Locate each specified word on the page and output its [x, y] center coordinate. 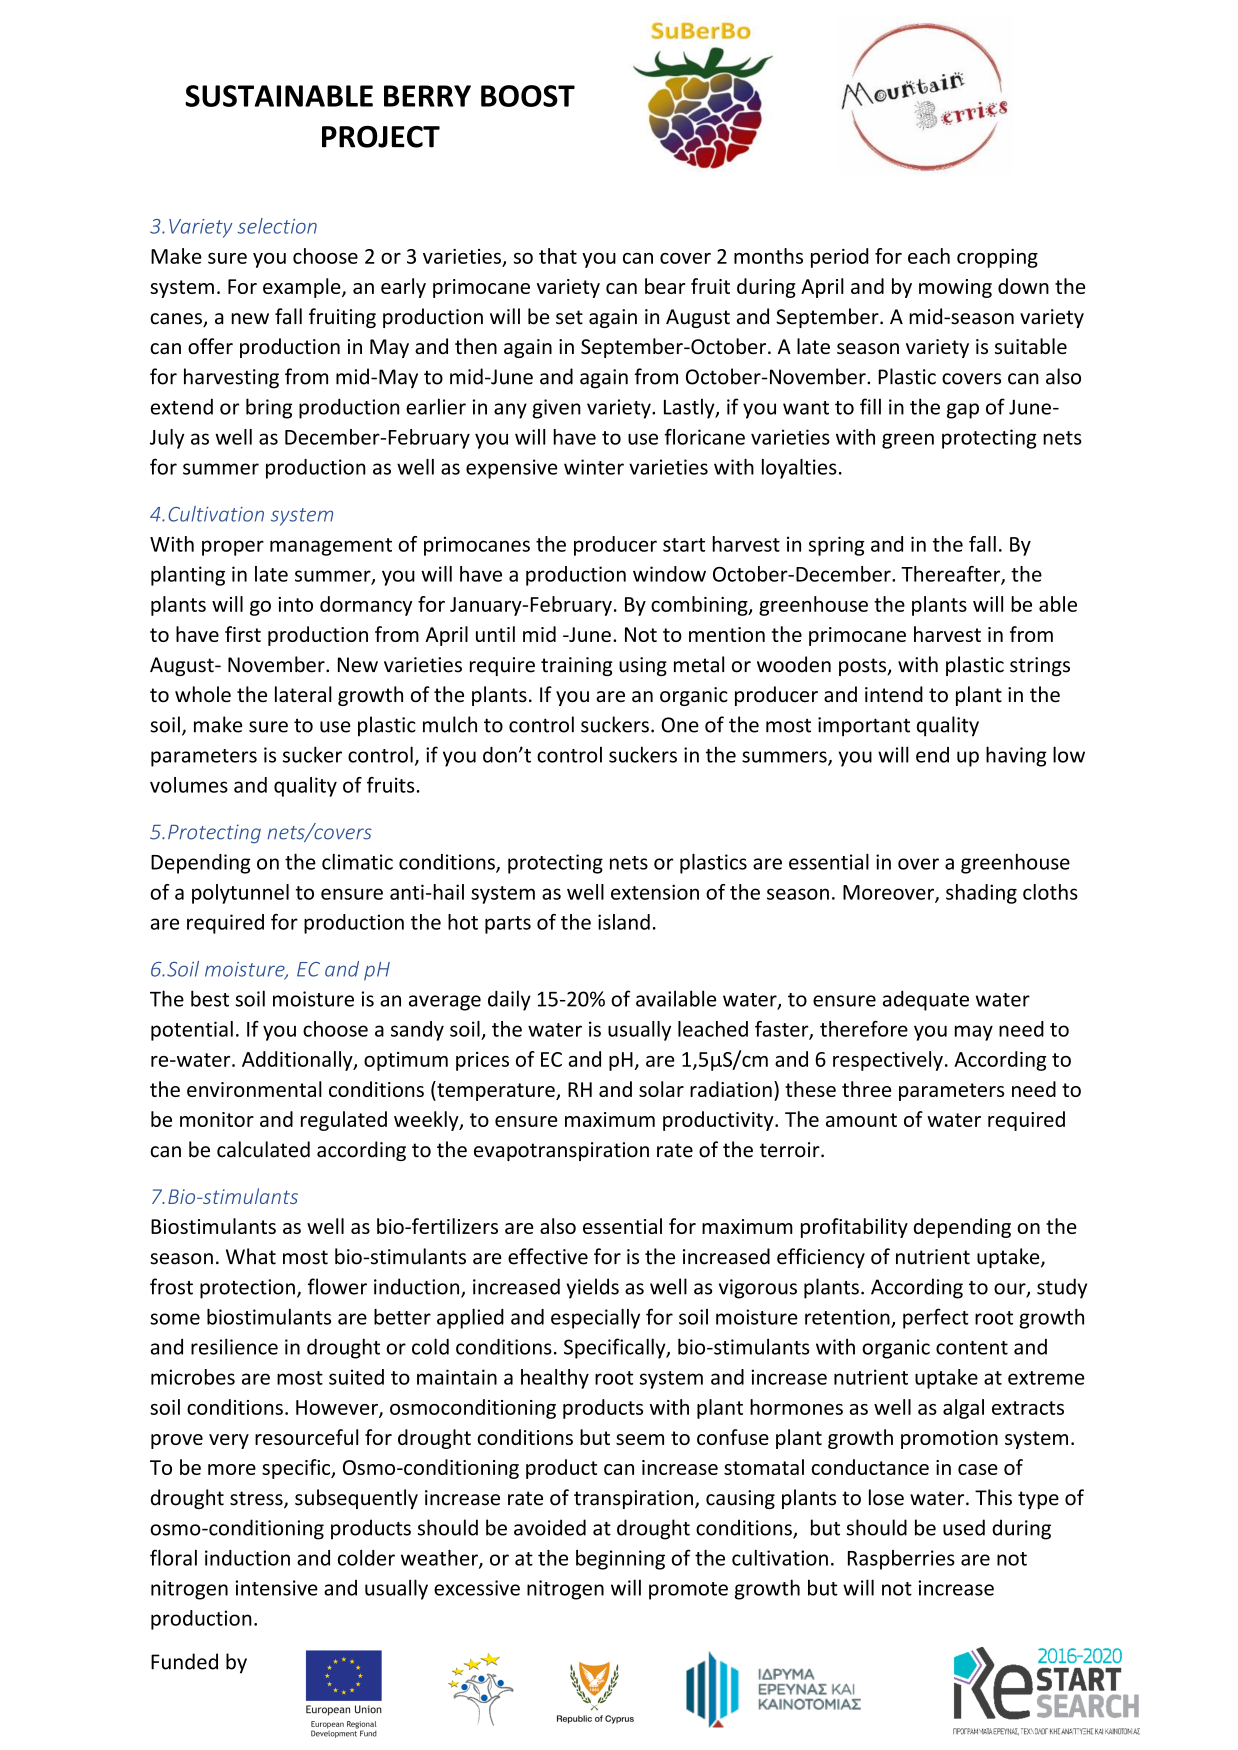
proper [233, 548]
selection [277, 226]
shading [981, 894]
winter [594, 467]
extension [655, 892]
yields [592, 1288]
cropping [997, 258]
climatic [357, 862]
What [251, 1256]
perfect [936, 1318]
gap [963, 411]
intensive [277, 1588]
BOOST [528, 96]
